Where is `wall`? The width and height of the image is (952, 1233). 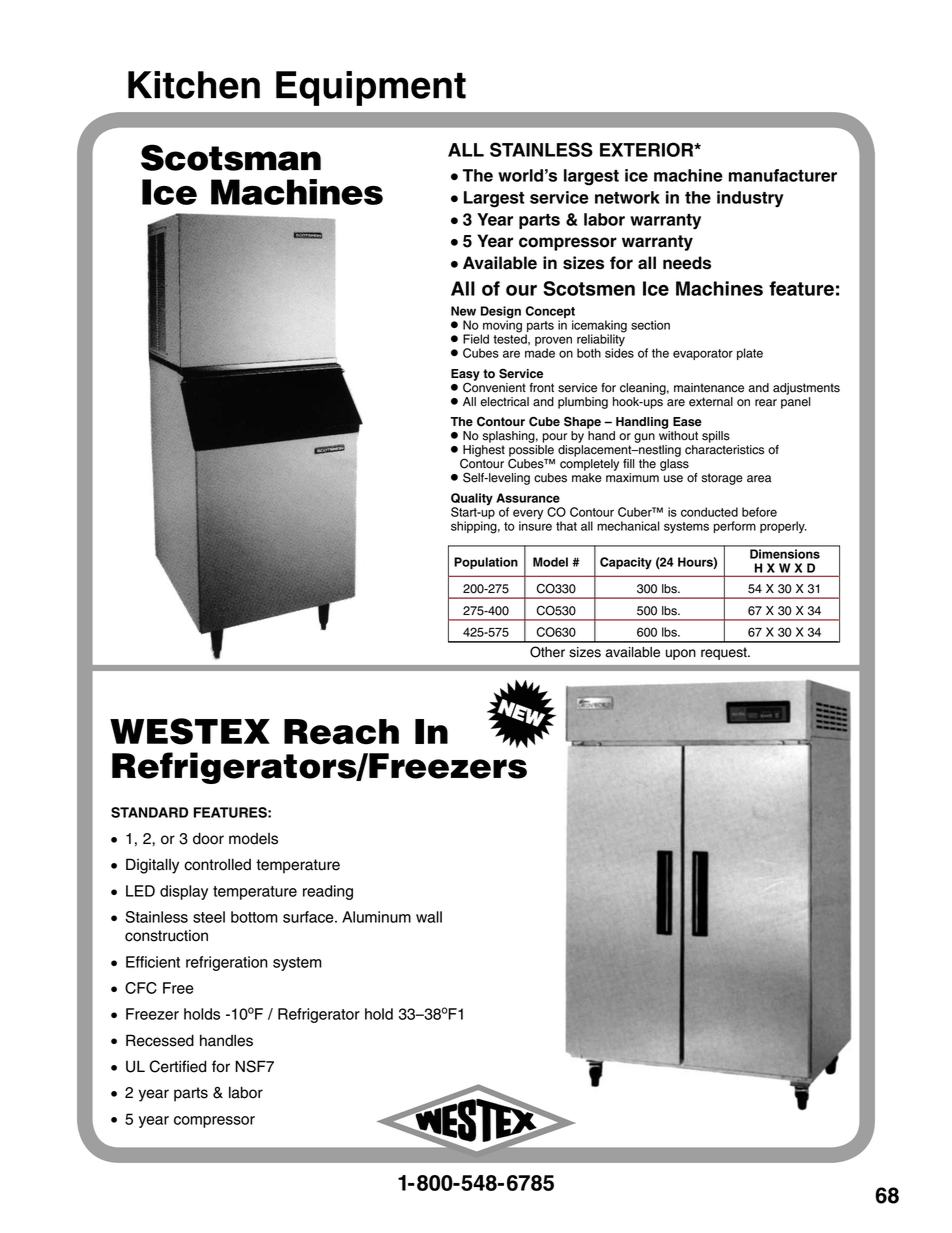 wall is located at coordinates (429, 917).
